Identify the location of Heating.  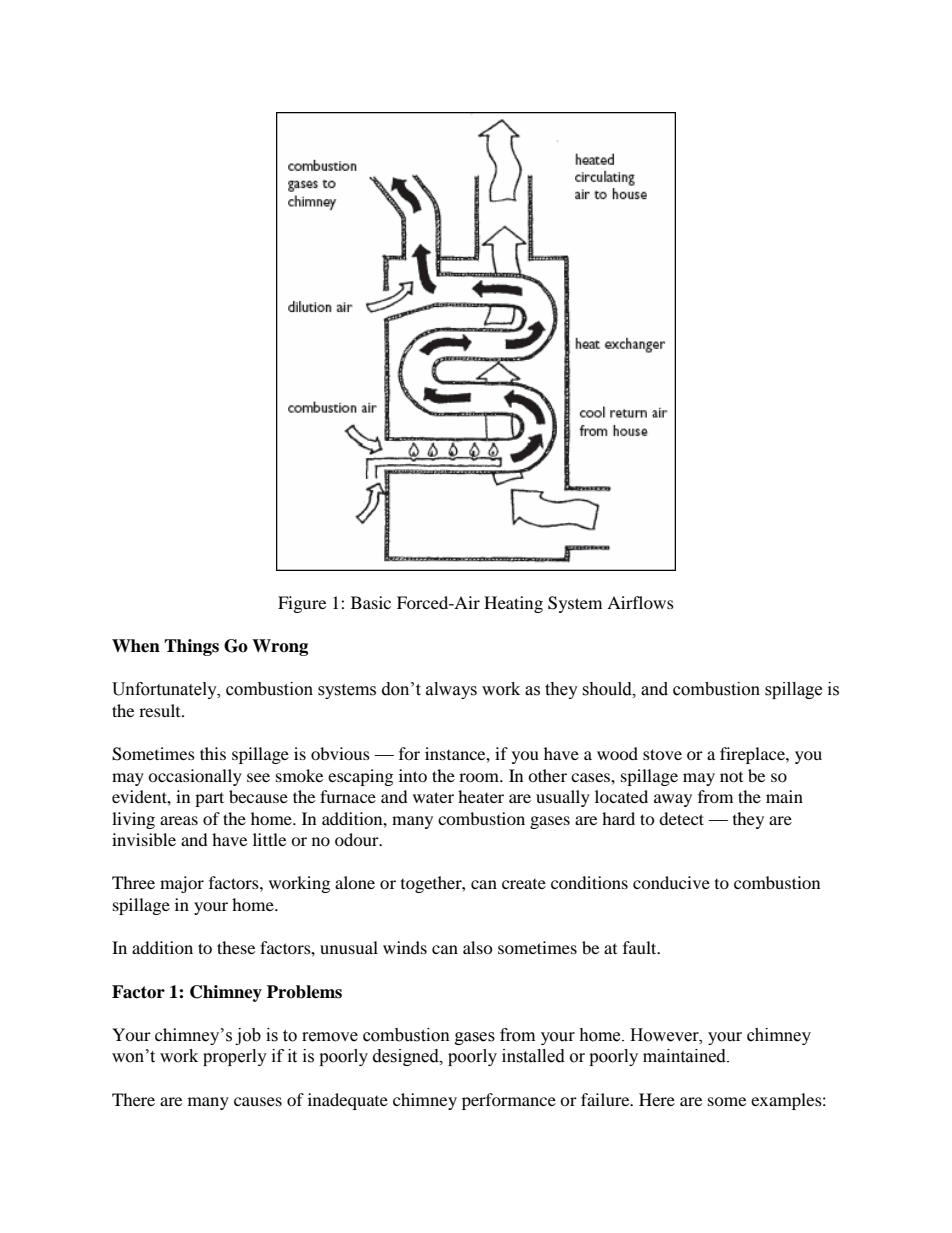
(513, 604).
